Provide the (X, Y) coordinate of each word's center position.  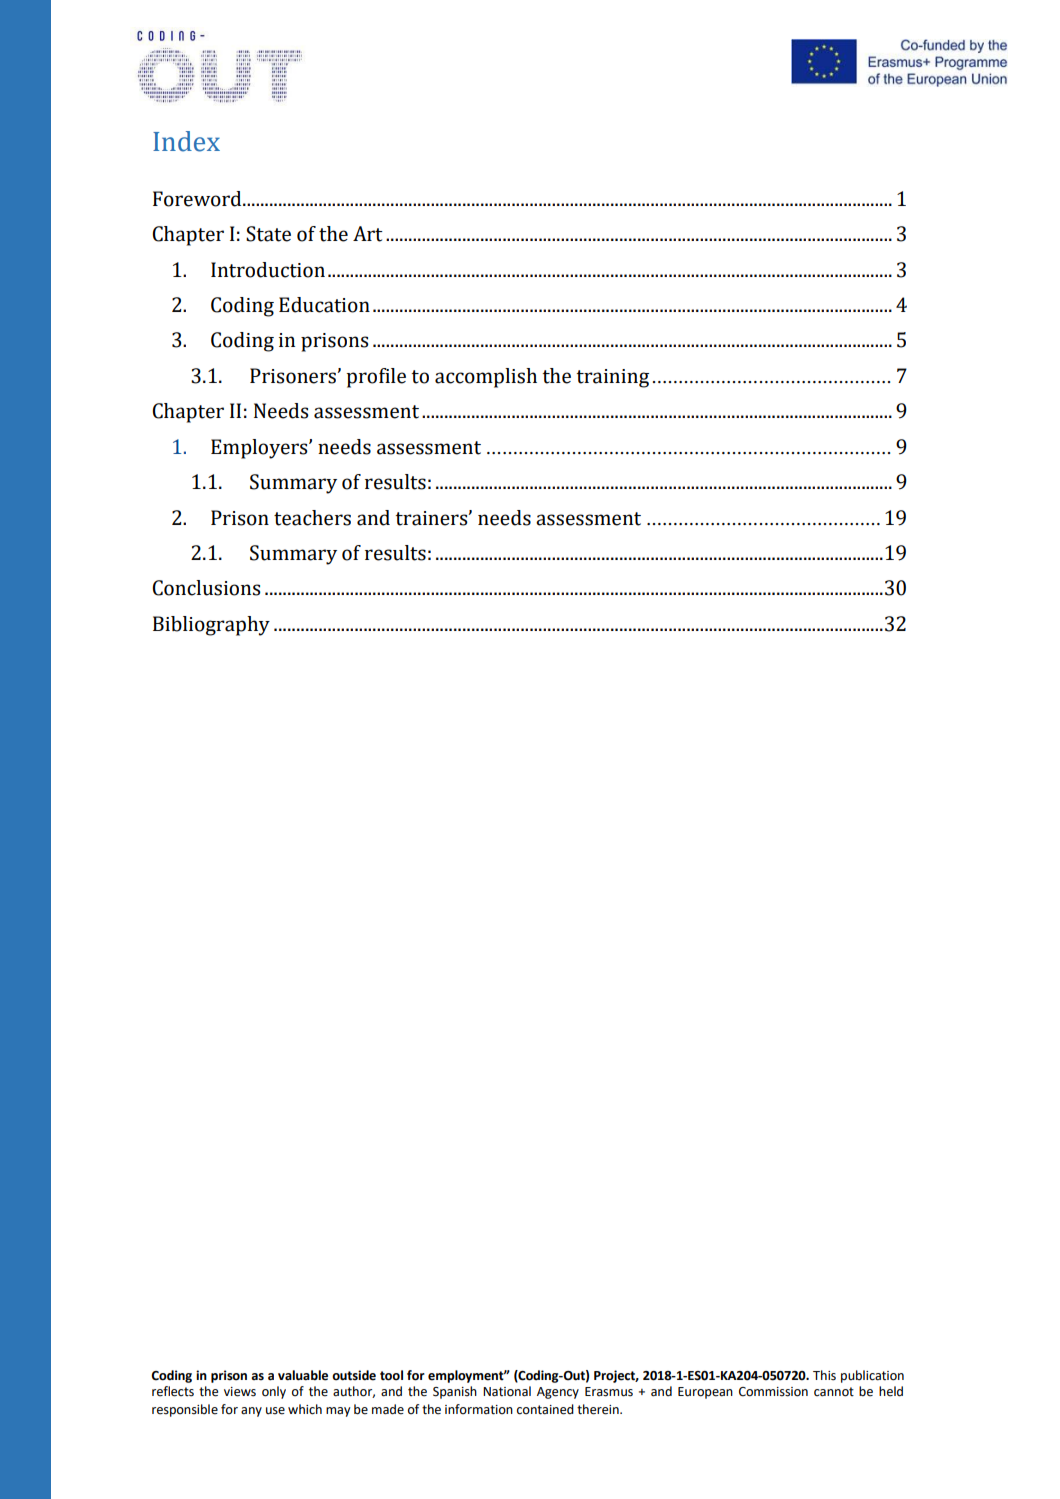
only (274, 1392)
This (824, 1375)
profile (376, 378)
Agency (558, 1393)
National (507, 1391)
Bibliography (211, 626)
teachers (312, 518)
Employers (260, 449)
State (268, 234)
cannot (834, 1392)
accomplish (486, 378)
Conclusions (206, 588)
